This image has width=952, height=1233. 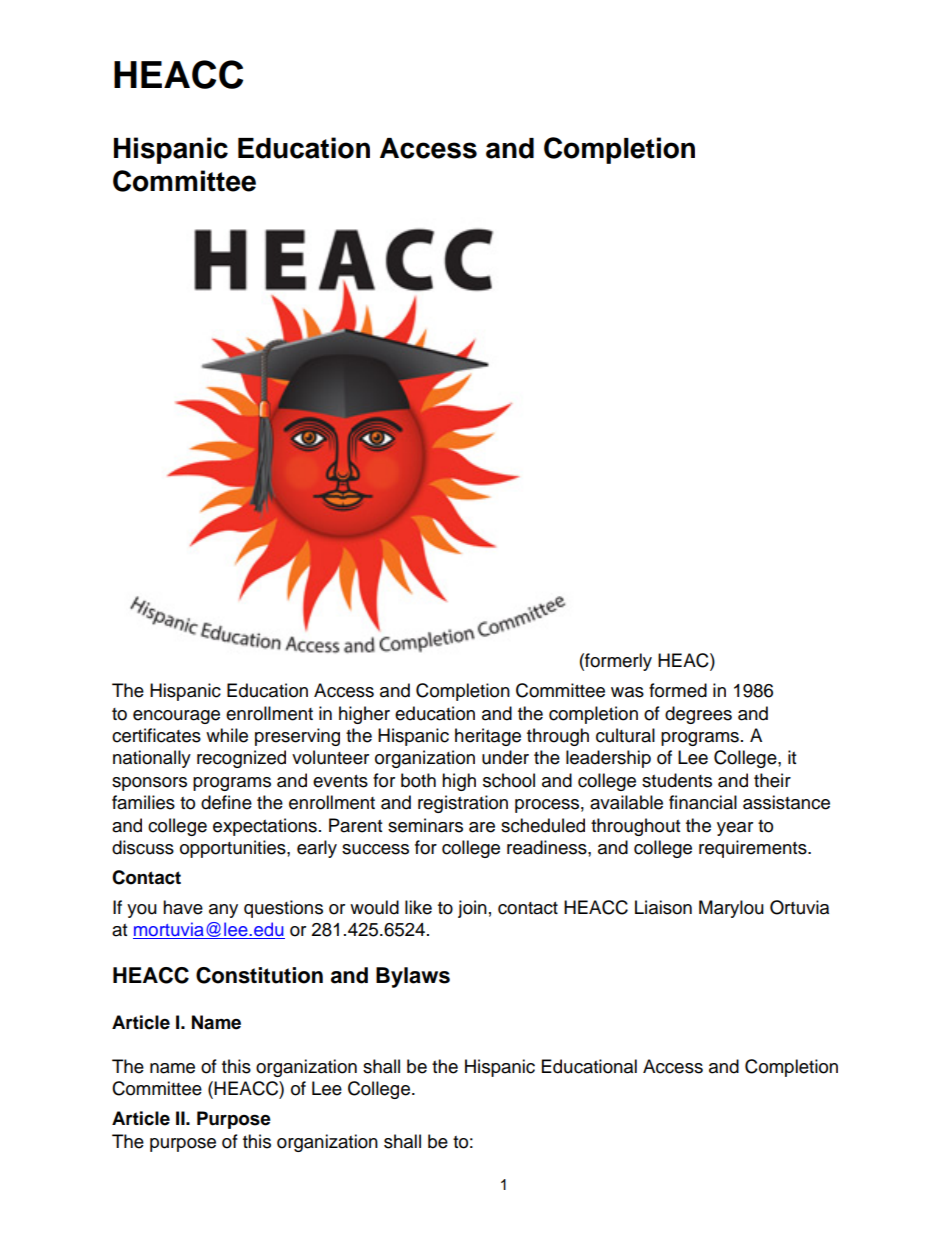 What do you see at coordinates (259, 975) in the image?
I see `Constitution` at bounding box center [259, 975].
